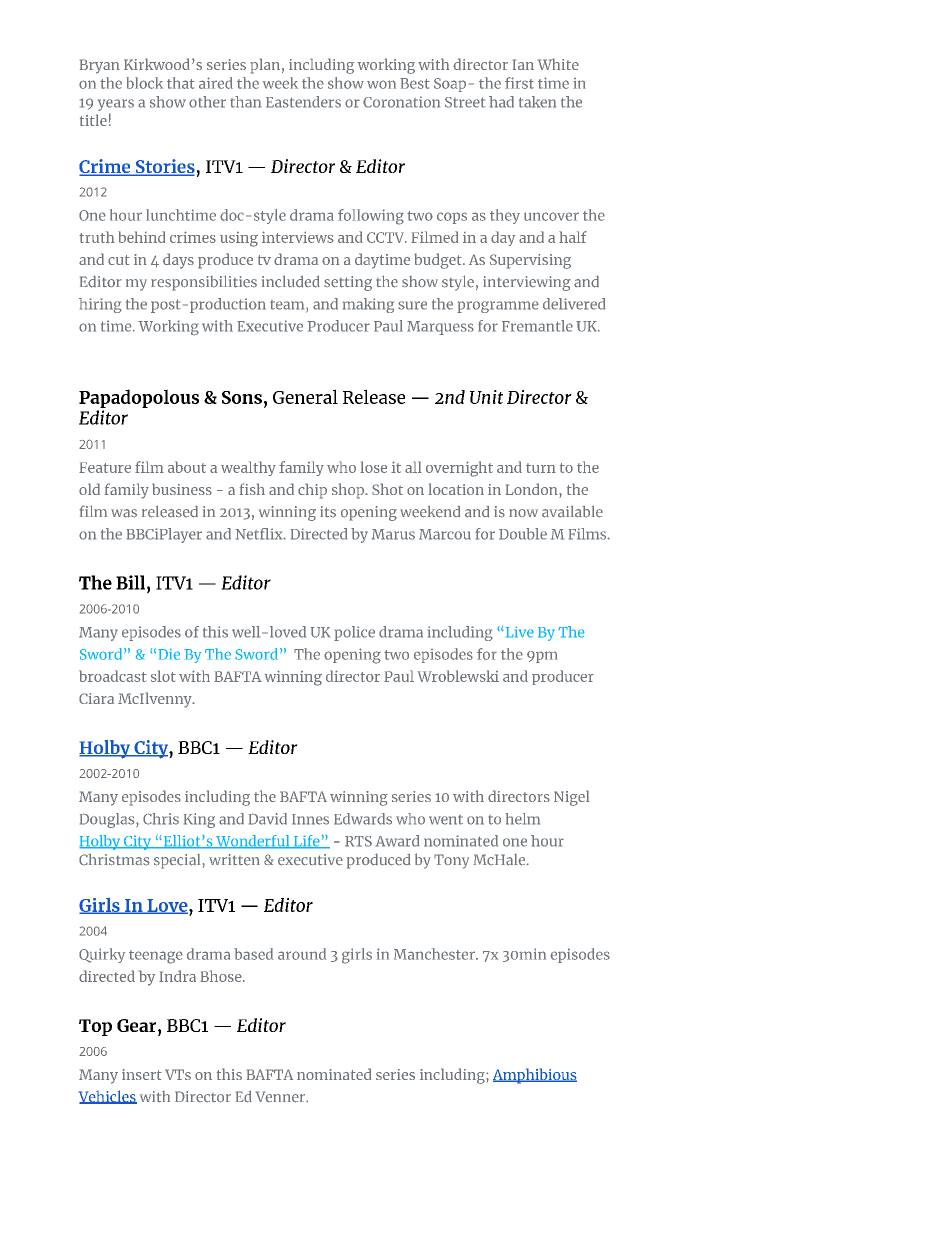  What do you see at coordinates (124, 513) in the document?
I see `was` at bounding box center [124, 513].
